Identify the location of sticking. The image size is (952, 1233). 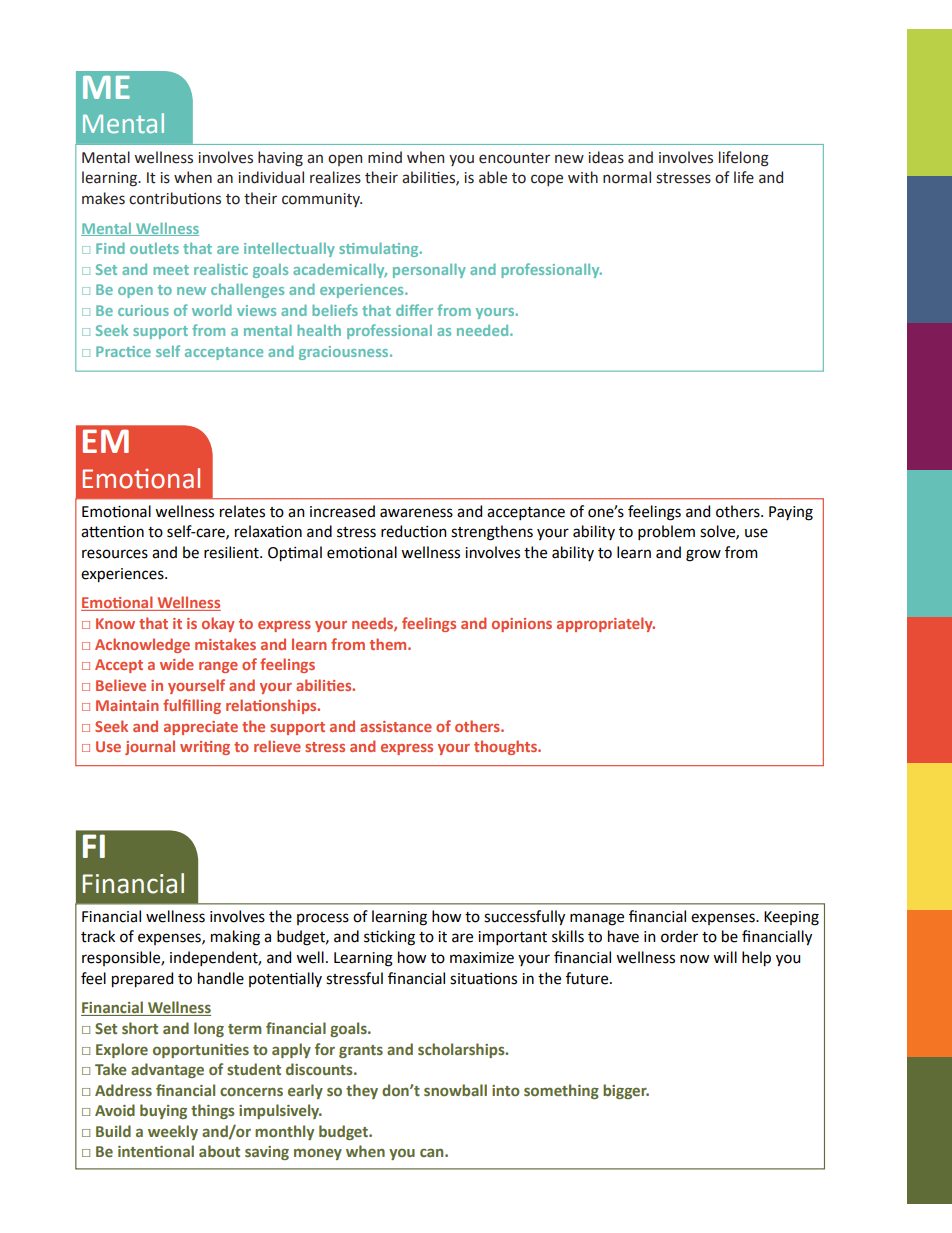
(389, 938).
